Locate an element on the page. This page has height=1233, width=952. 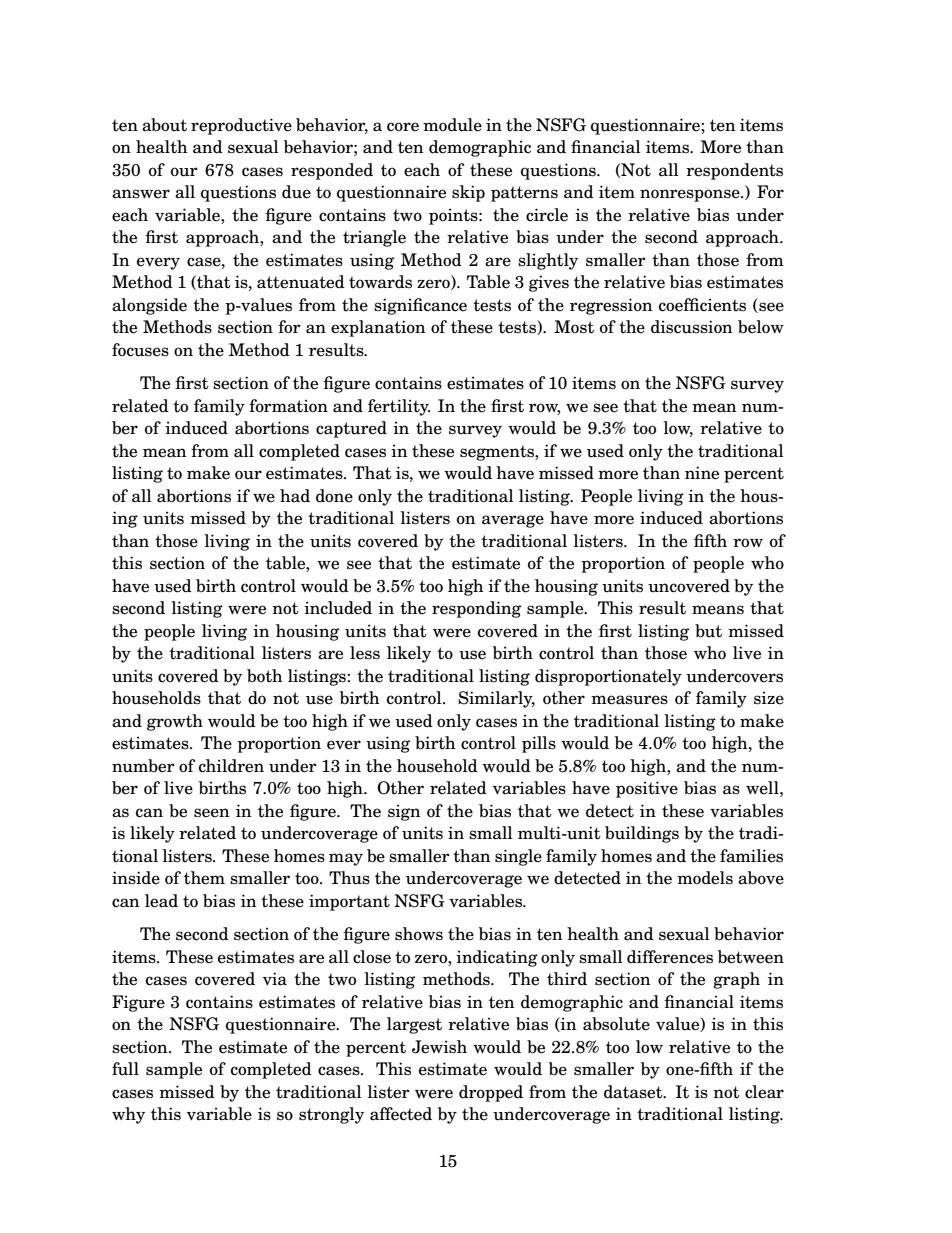
dataset is located at coordinates (634, 1092).
